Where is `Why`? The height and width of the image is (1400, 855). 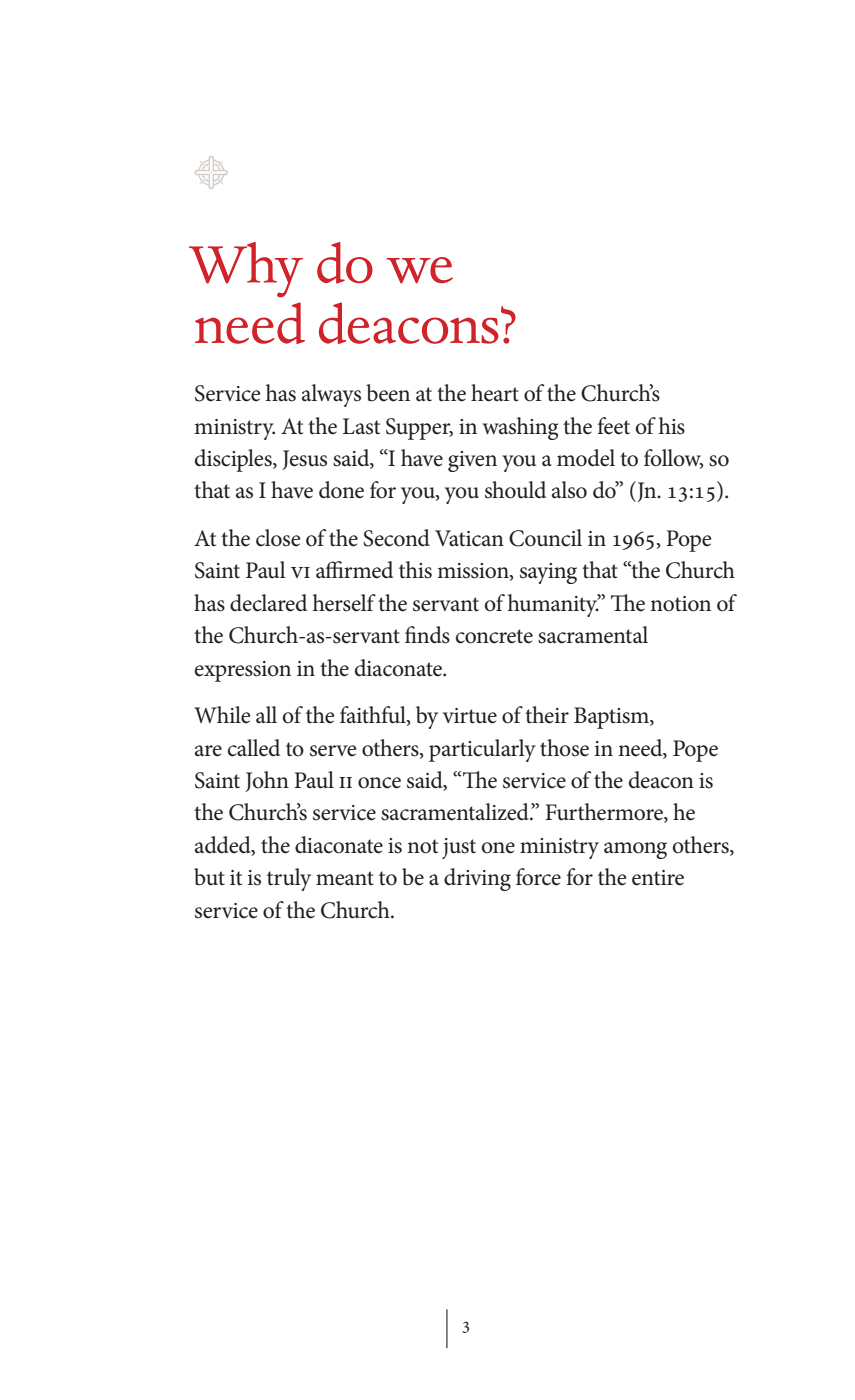 Why is located at coordinates (246, 269).
